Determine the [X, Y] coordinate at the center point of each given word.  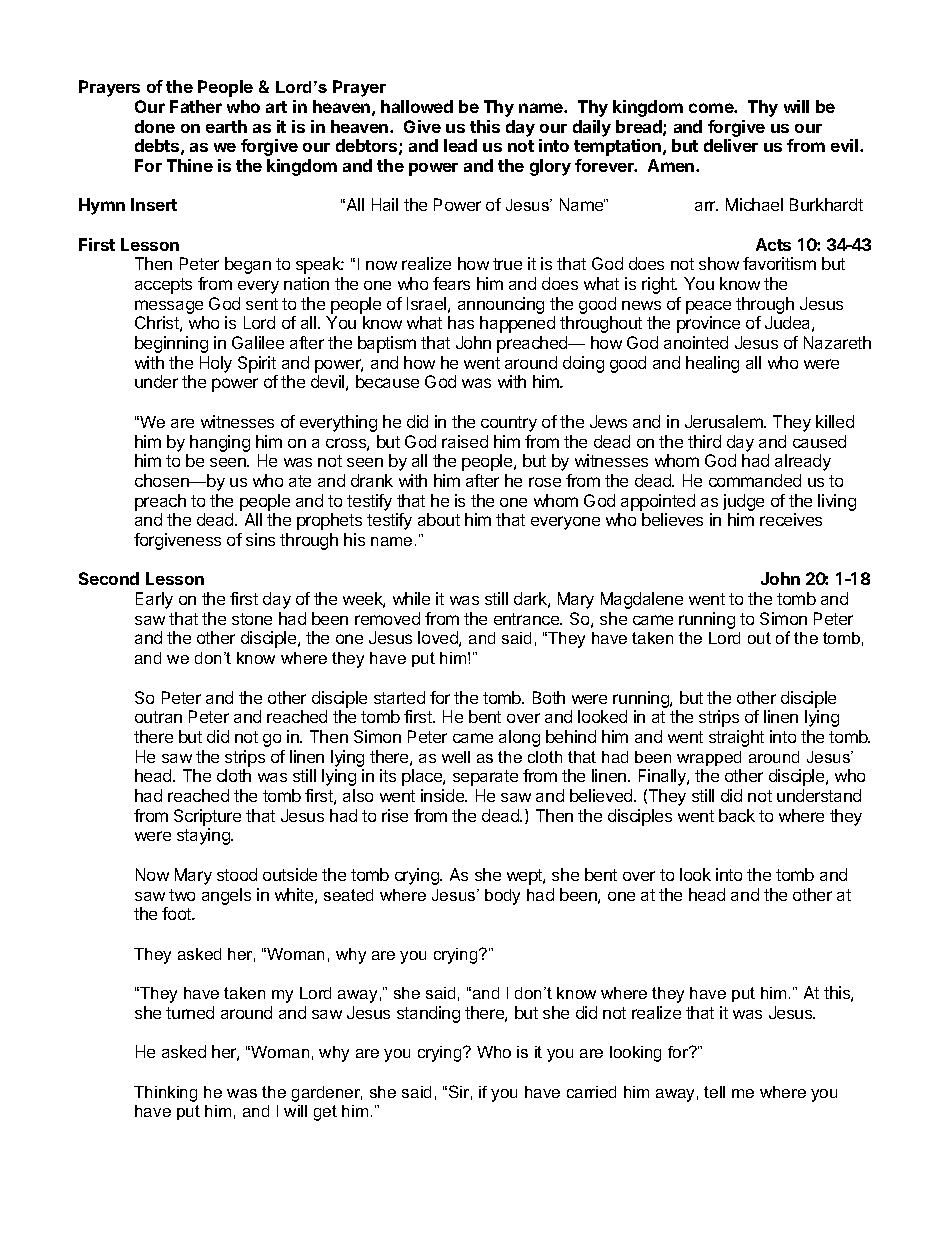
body [502, 897]
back [737, 815]
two [182, 895]
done [155, 126]
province [708, 324]
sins [260, 539]
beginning [171, 344]
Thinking [165, 1094]
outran [158, 717]
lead [460, 145]
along [519, 738]
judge [743, 504]
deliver [731, 145]
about [439, 519]
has [461, 322]
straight [736, 738]
